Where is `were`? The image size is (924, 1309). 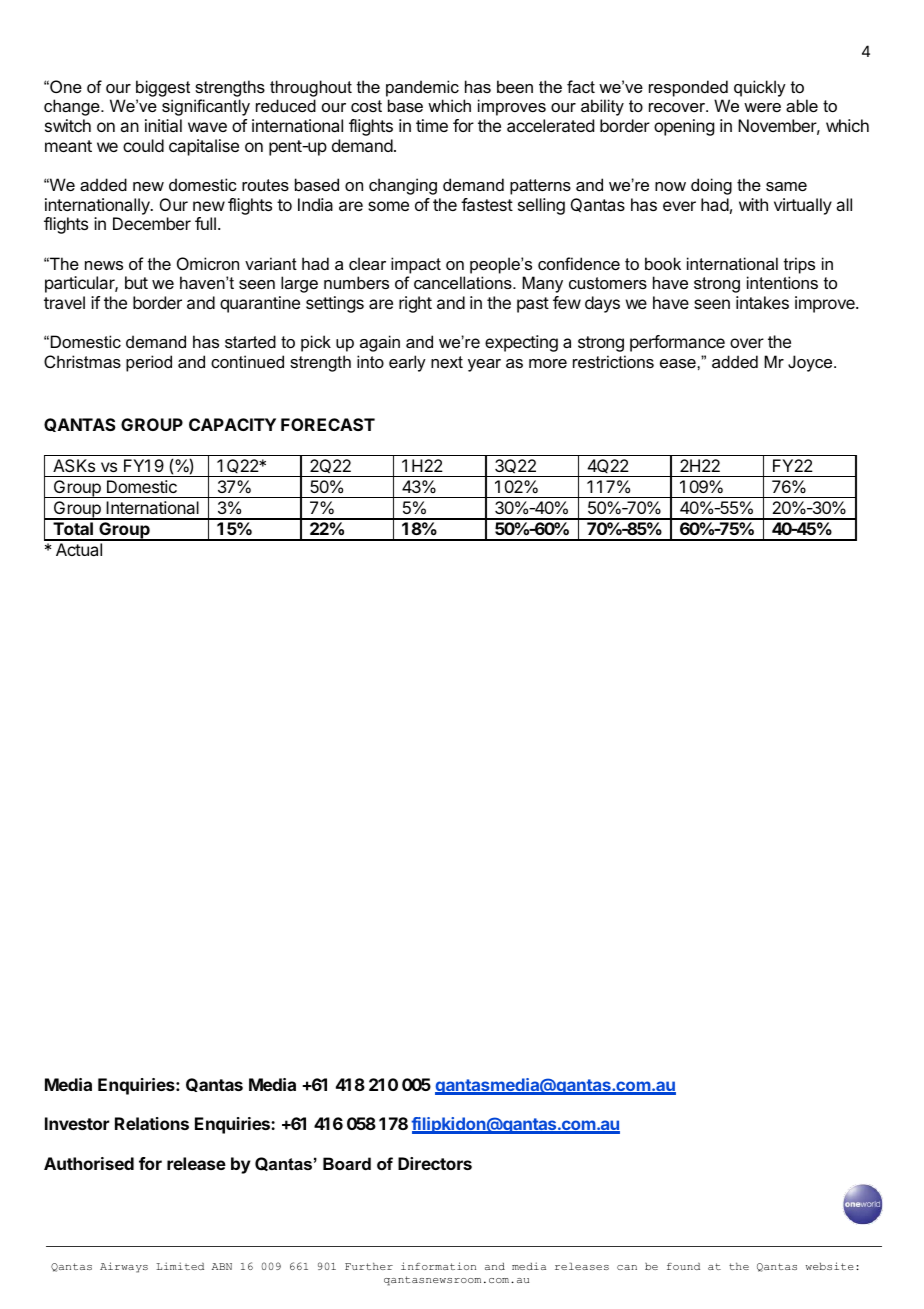
were is located at coordinates (762, 107).
